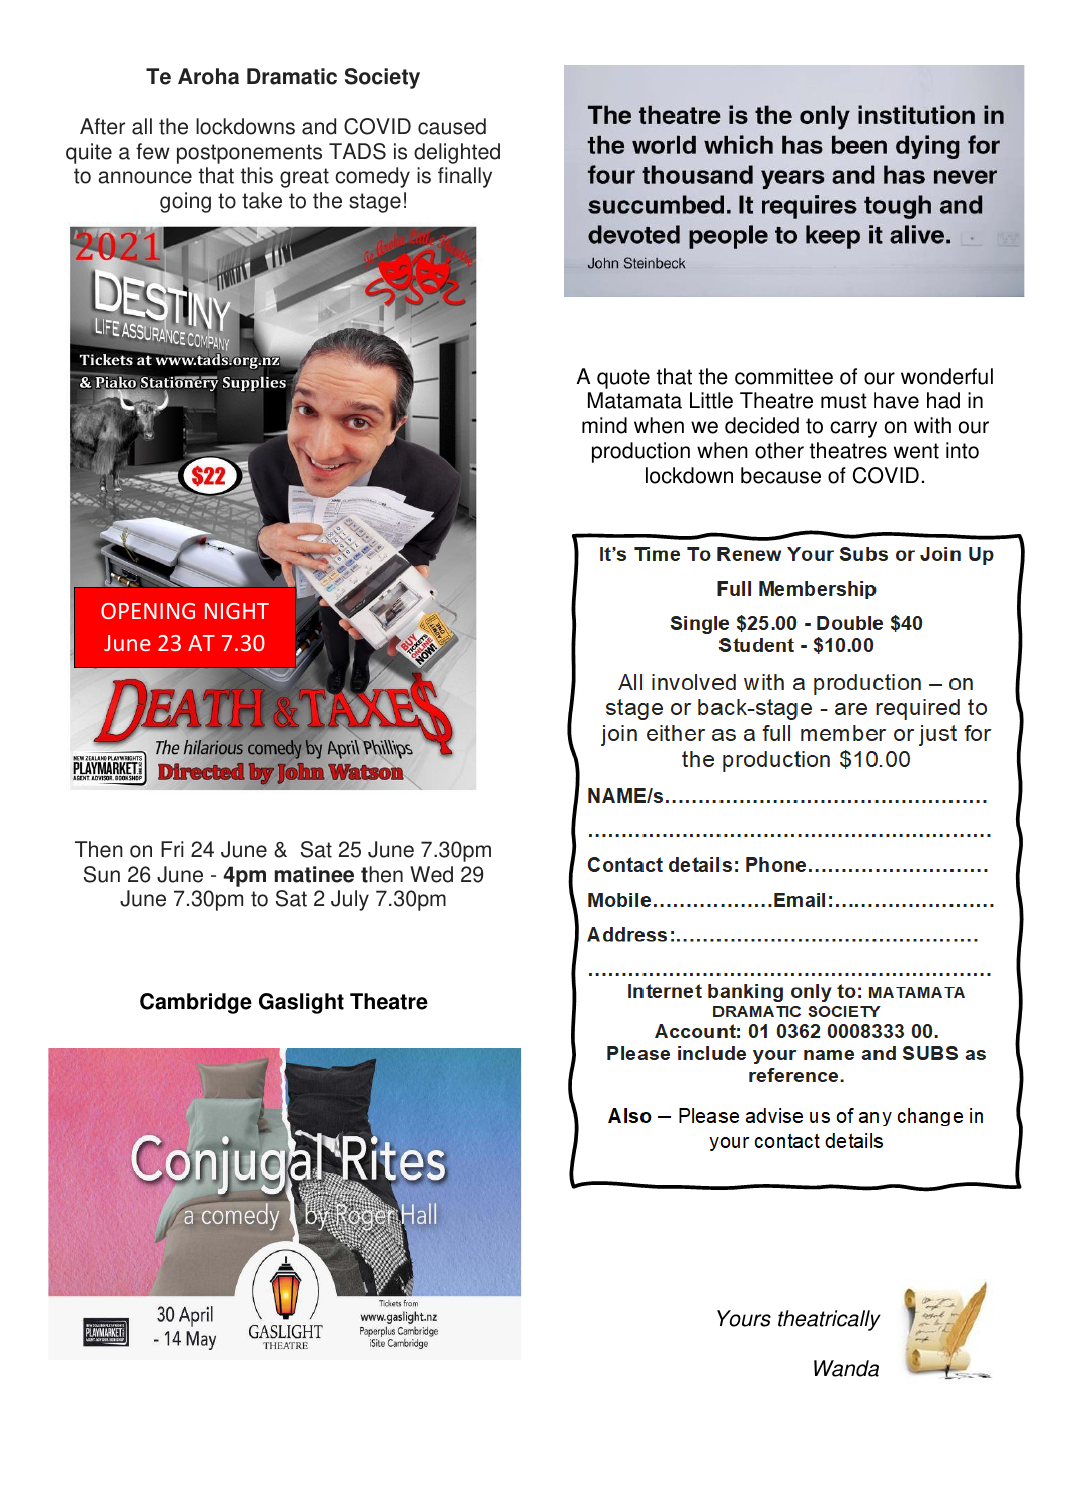 Image resolution: width=1069 pixels, height=1511 pixels. I want to click on Yours, so click(744, 1318).
